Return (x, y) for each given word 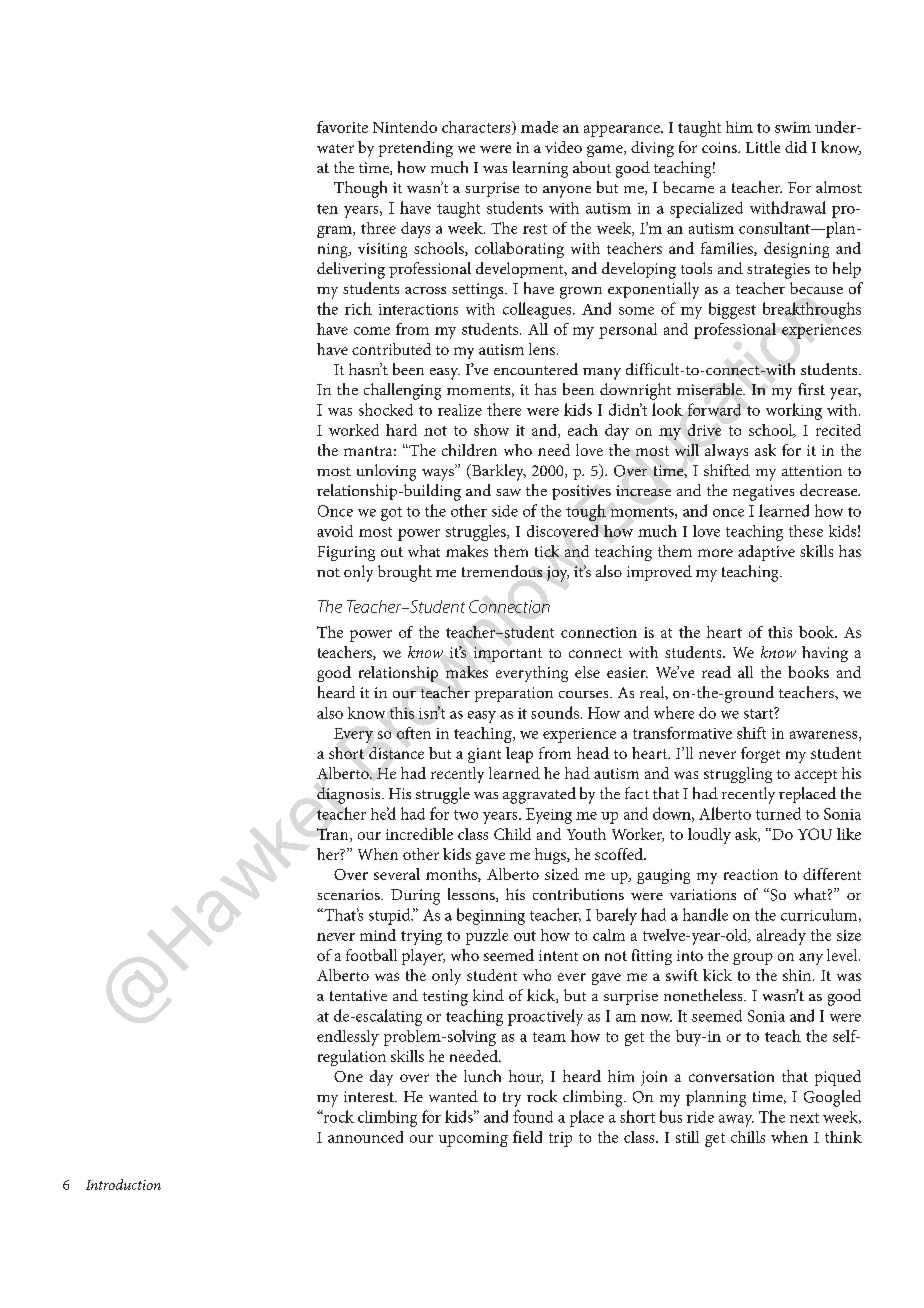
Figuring (346, 553)
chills (748, 1137)
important (508, 654)
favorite (342, 127)
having (825, 654)
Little (763, 147)
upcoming (473, 1139)
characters (477, 128)
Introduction (123, 1184)
